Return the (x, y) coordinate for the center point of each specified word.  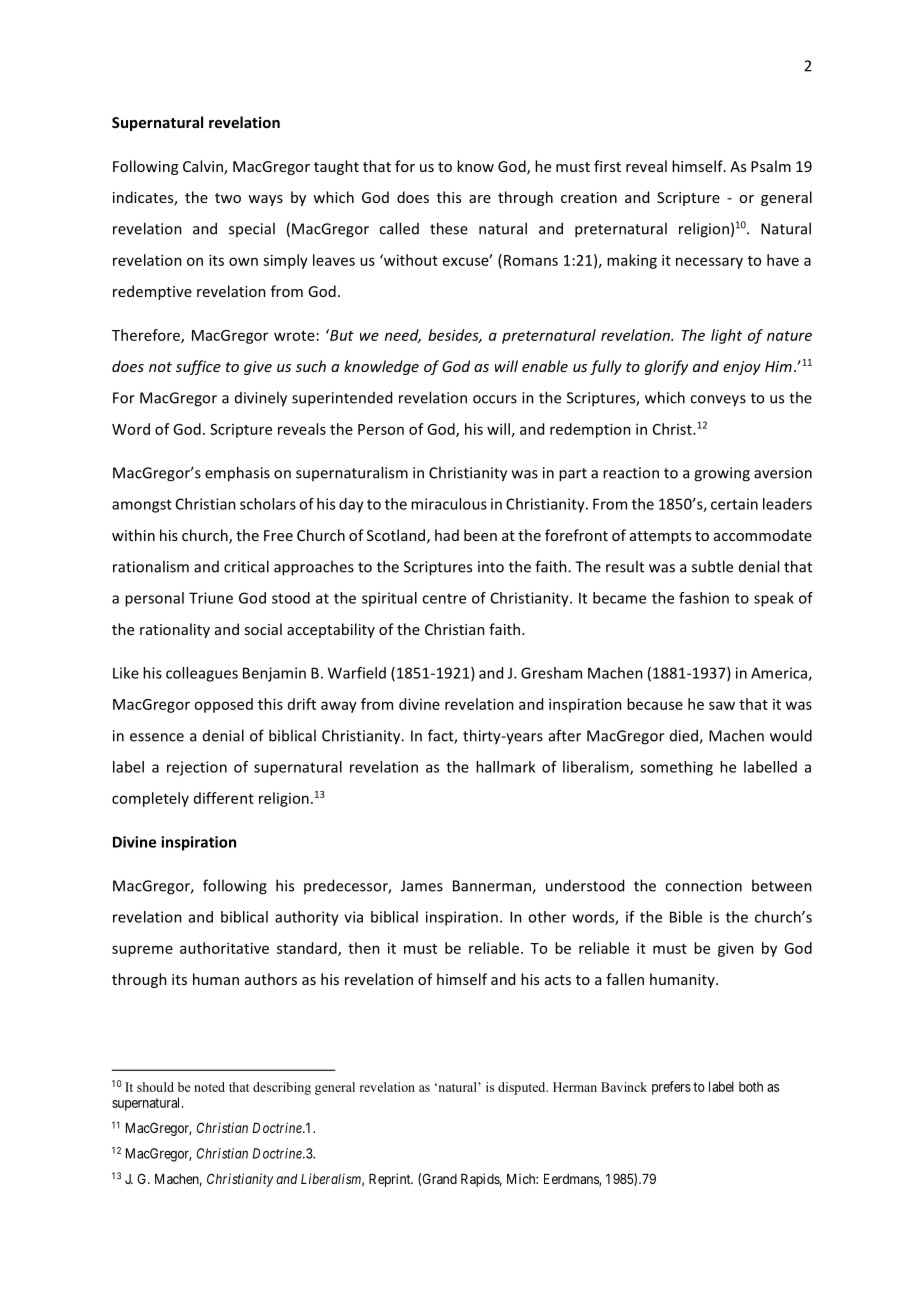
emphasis (237, 474)
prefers (671, 1088)
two (228, 198)
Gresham (551, 673)
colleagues (202, 674)
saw (722, 705)
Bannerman (493, 887)
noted (209, 1087)
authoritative (224, 948)
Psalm (771, 166)
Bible (686, 917)
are (480, 199)
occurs (495, 399)
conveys (718, 401)
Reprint (391, 1180)
